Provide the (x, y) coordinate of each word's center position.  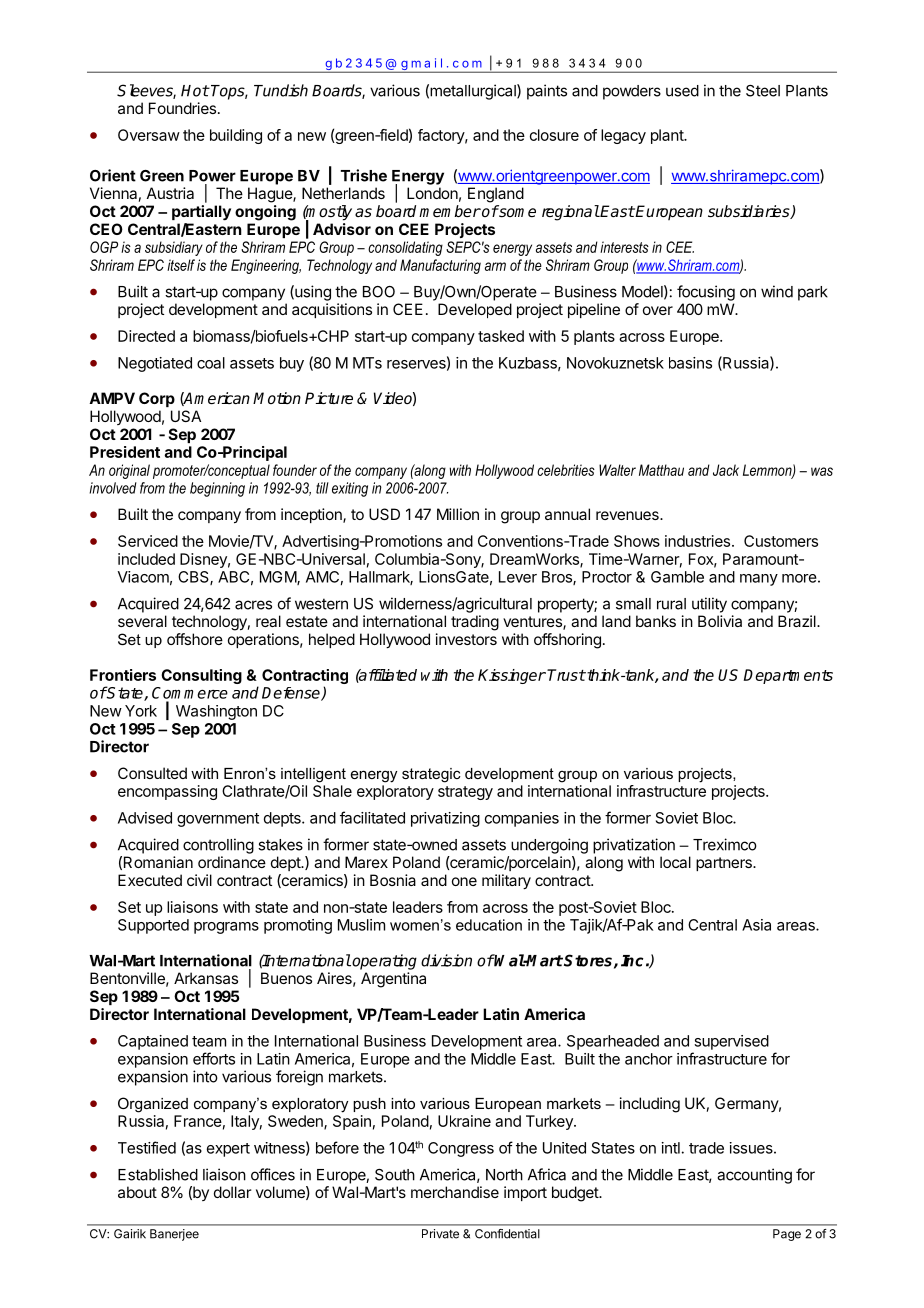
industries (697, 541)
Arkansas (206, 978)
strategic (431, 775)
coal (211, 363)
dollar (232, 1192)
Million (458, 514)
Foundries (182, 108)
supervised (731, 1042)
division (446, 960)
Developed (475, 310)
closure (554, 135)
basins (690, 363)
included (146, 559)
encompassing (167, 792)
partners (725, 864)
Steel (763, 91)
